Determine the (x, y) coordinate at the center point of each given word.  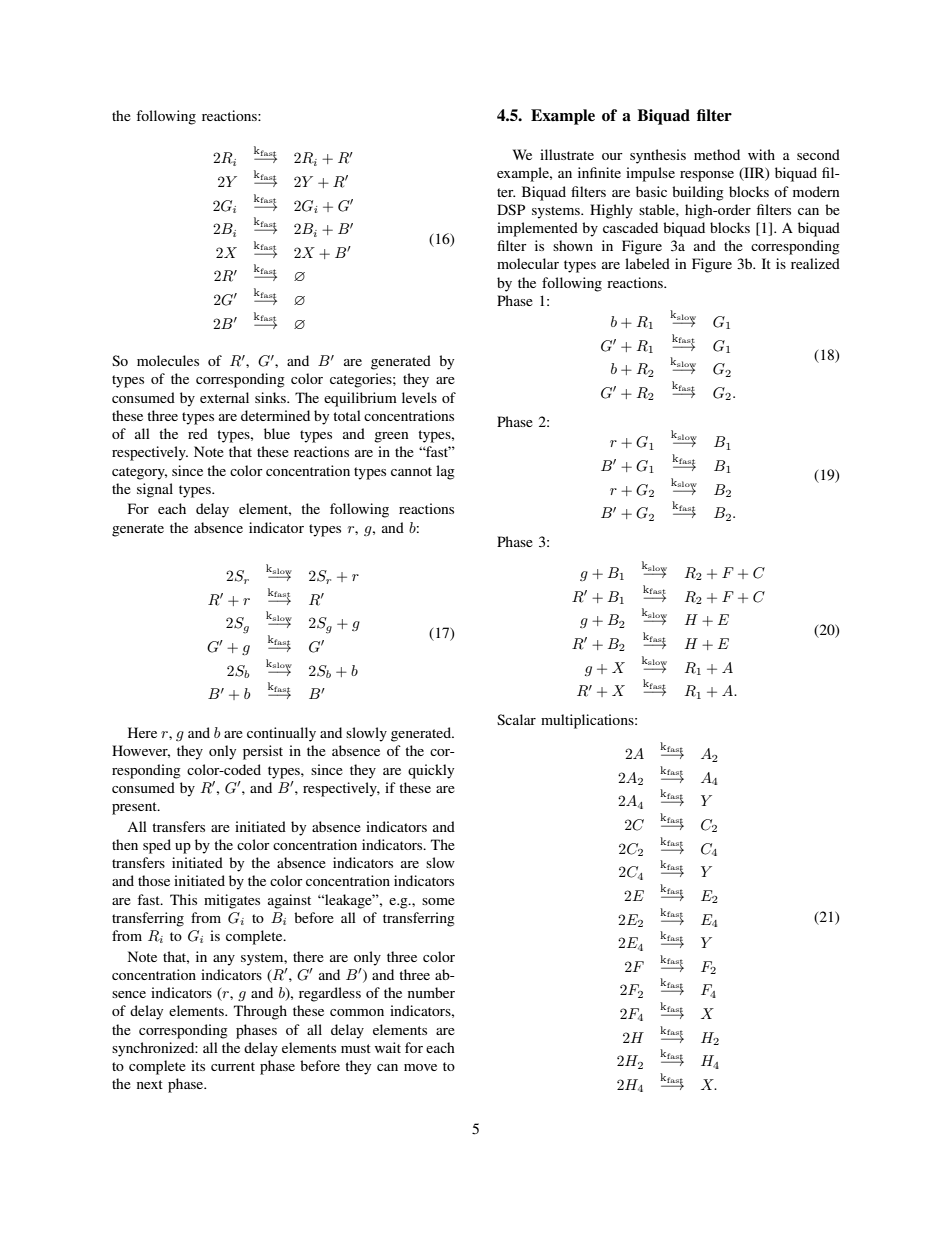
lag (445, 472)
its (198, 1065)
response (707, 176)
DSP (511, 209)
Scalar (516, 719)
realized (815, 263)
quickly (431, 771)
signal (155, 490)
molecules (168, 360)
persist (263, 752)
